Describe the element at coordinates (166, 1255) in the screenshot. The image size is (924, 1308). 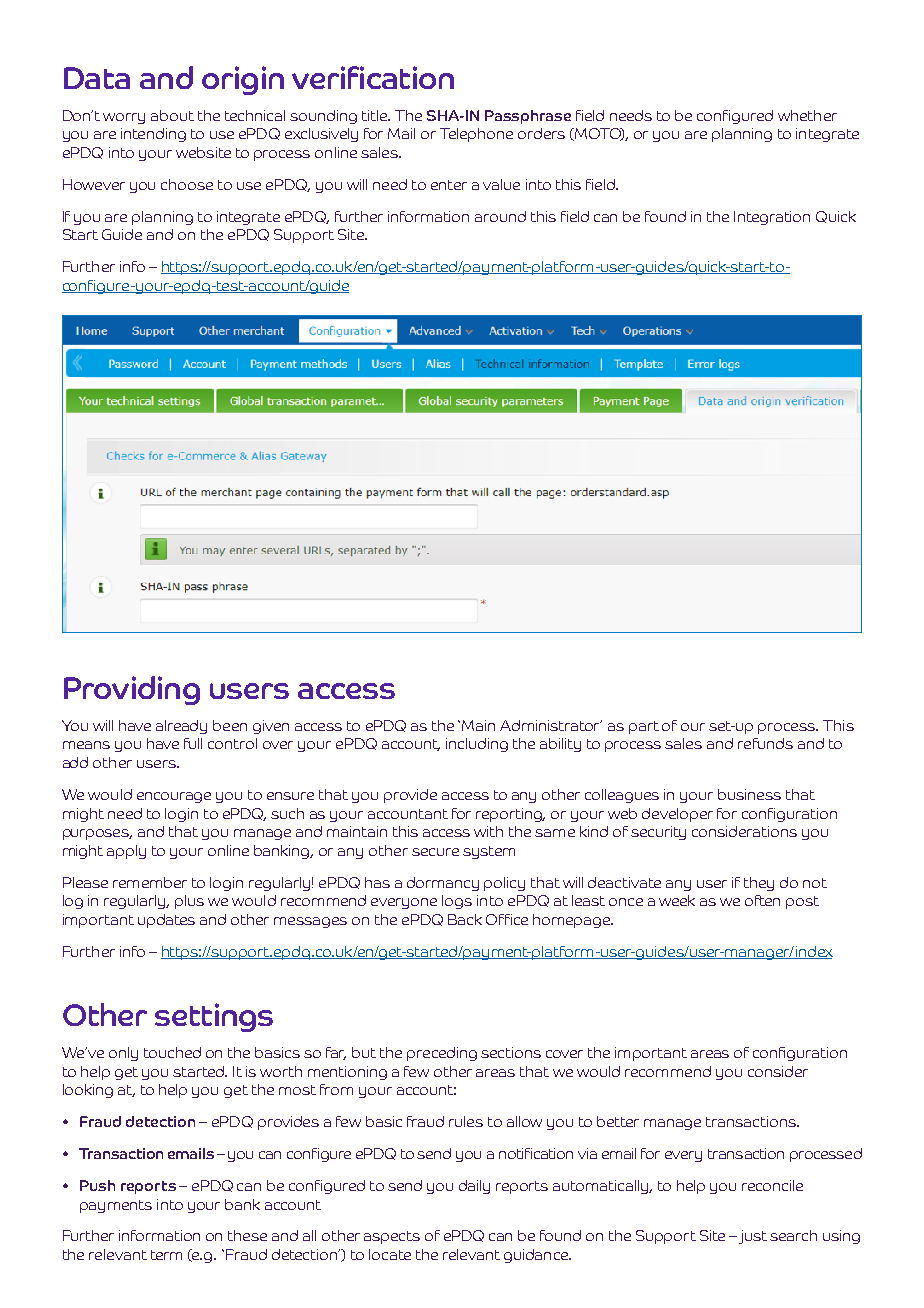
I see `term` at that location.
